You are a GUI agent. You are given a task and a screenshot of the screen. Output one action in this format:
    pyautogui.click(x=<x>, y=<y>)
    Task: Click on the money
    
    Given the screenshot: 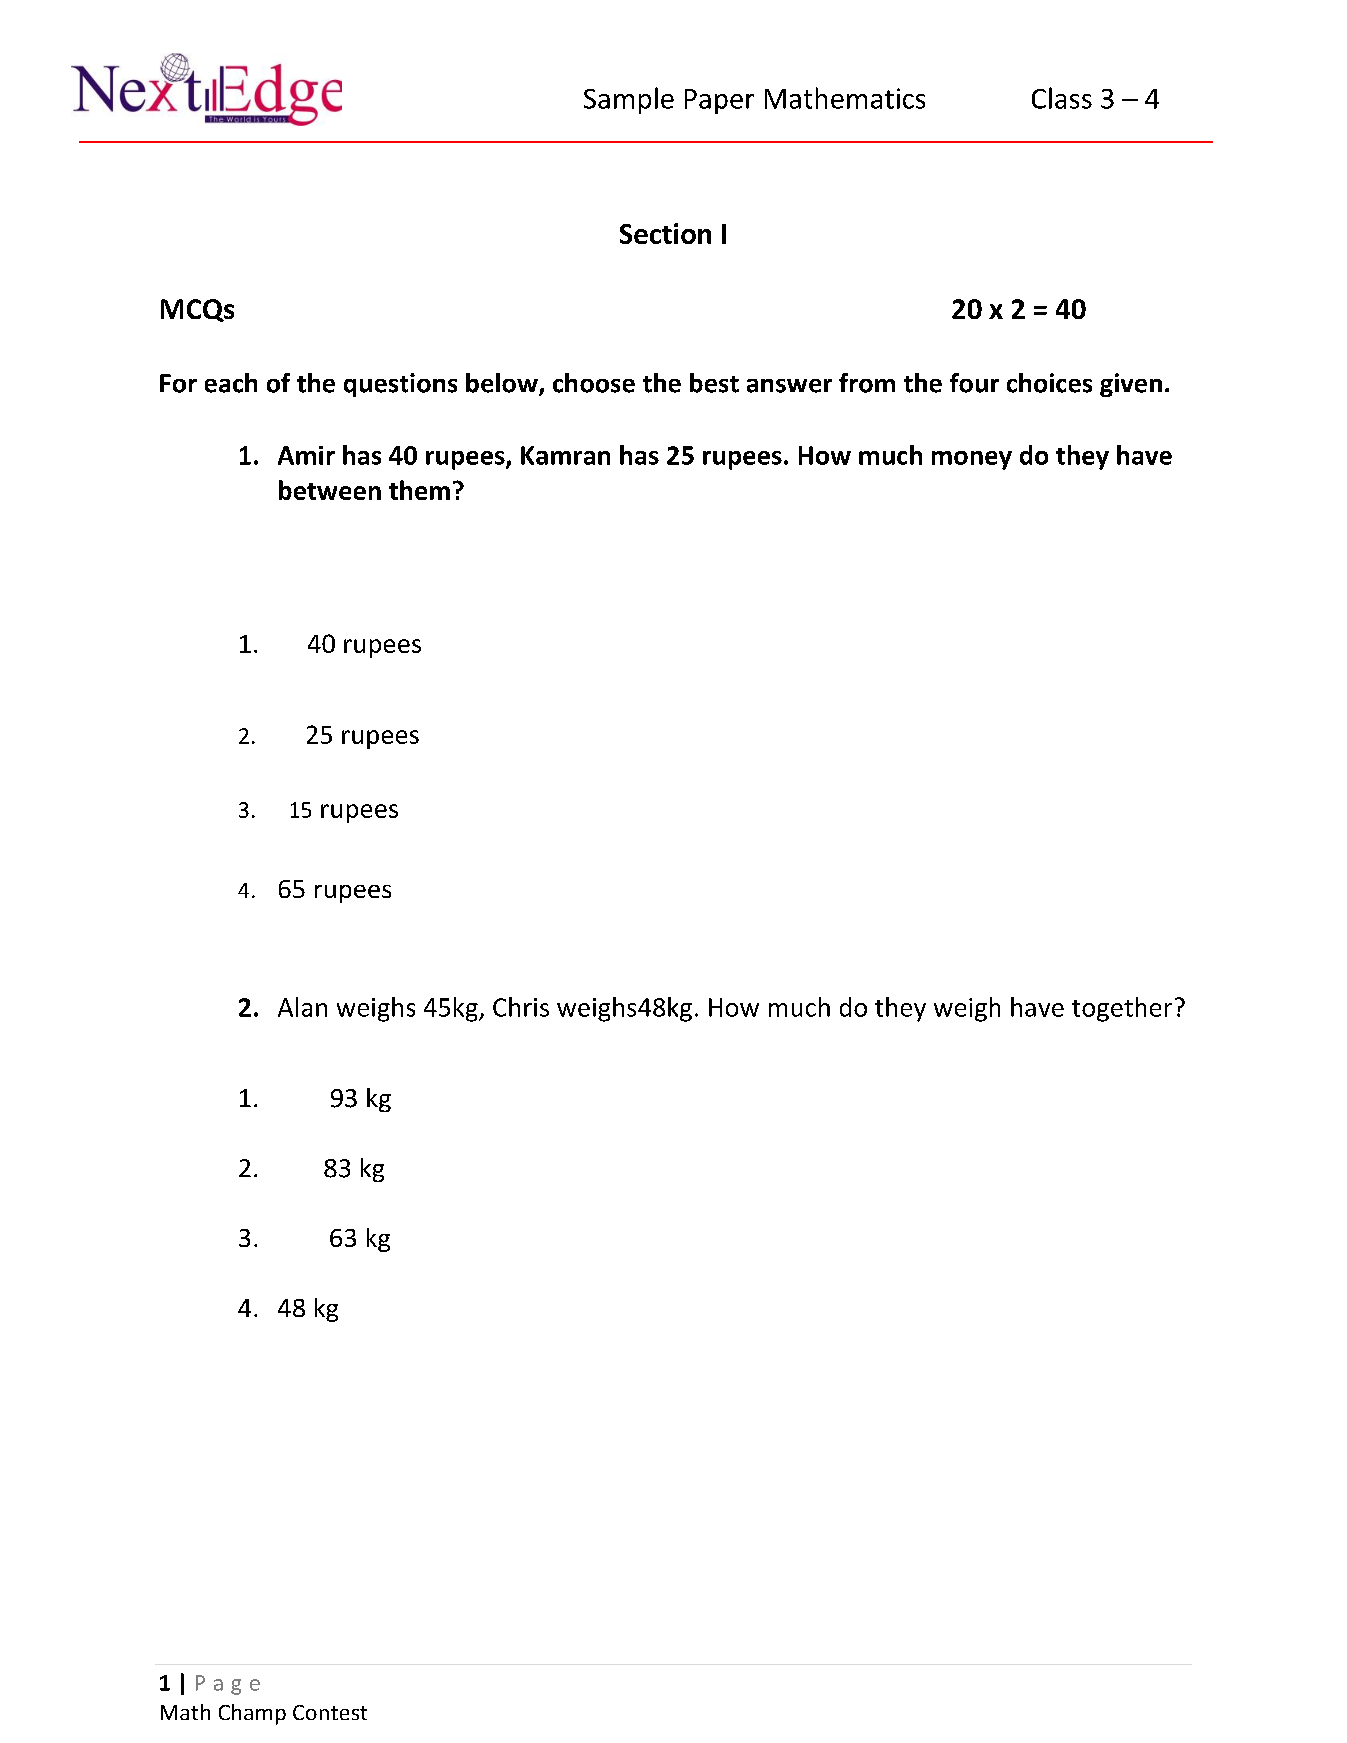 What is the action you would take?
    pyautogui.click(x=972, y=460)
